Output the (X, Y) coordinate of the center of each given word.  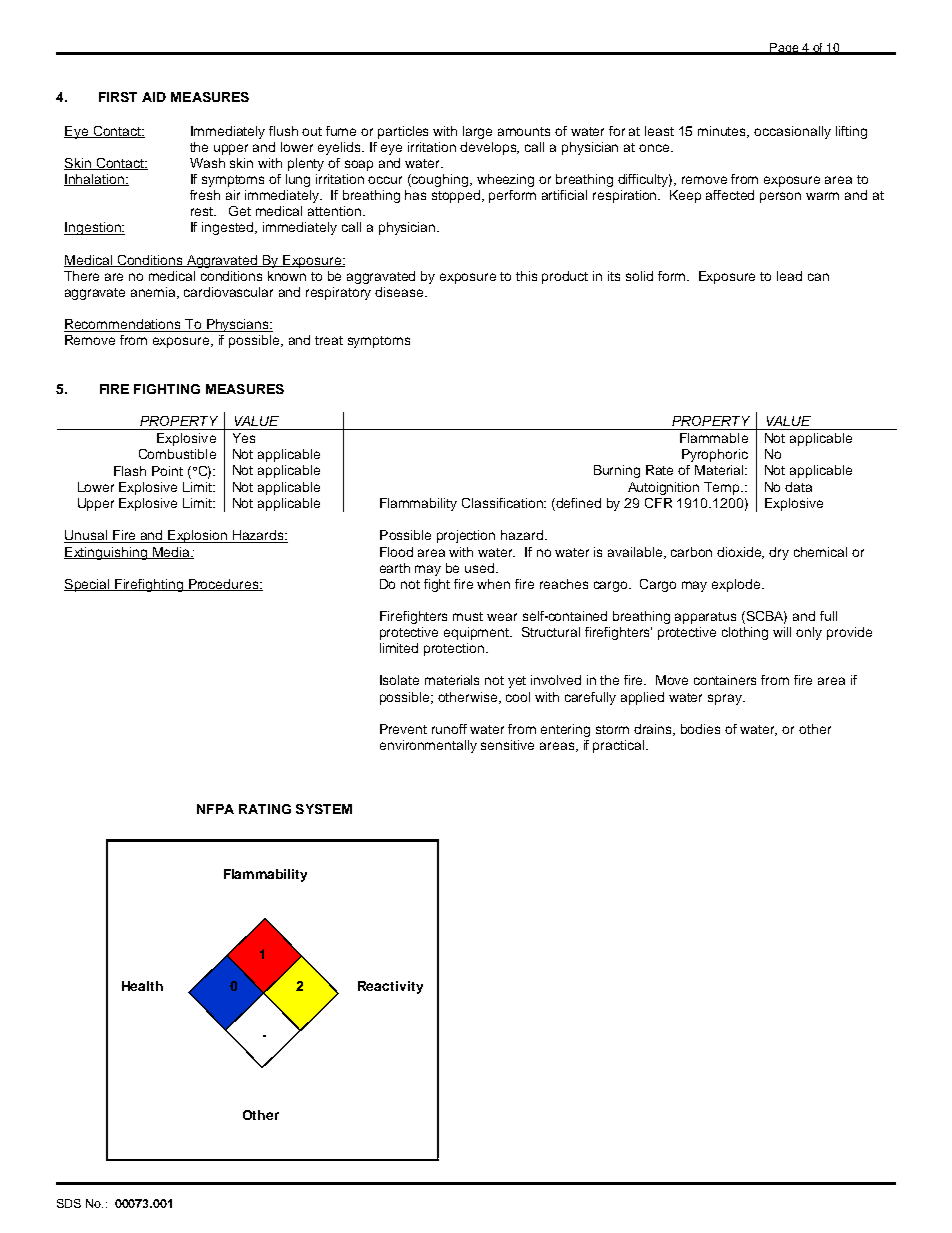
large (477, 132)
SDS (69, 1203)
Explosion (198, 536)
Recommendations (123, 325)
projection (466, 536)
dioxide (740, 553)
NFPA (215, 809)
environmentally (428, 746)
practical (620, 746)
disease (400, 292)
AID (154, 97)
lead (789, 276)
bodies (700, 729)
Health (142, 986)
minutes (723, 132)
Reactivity (390, 987)
